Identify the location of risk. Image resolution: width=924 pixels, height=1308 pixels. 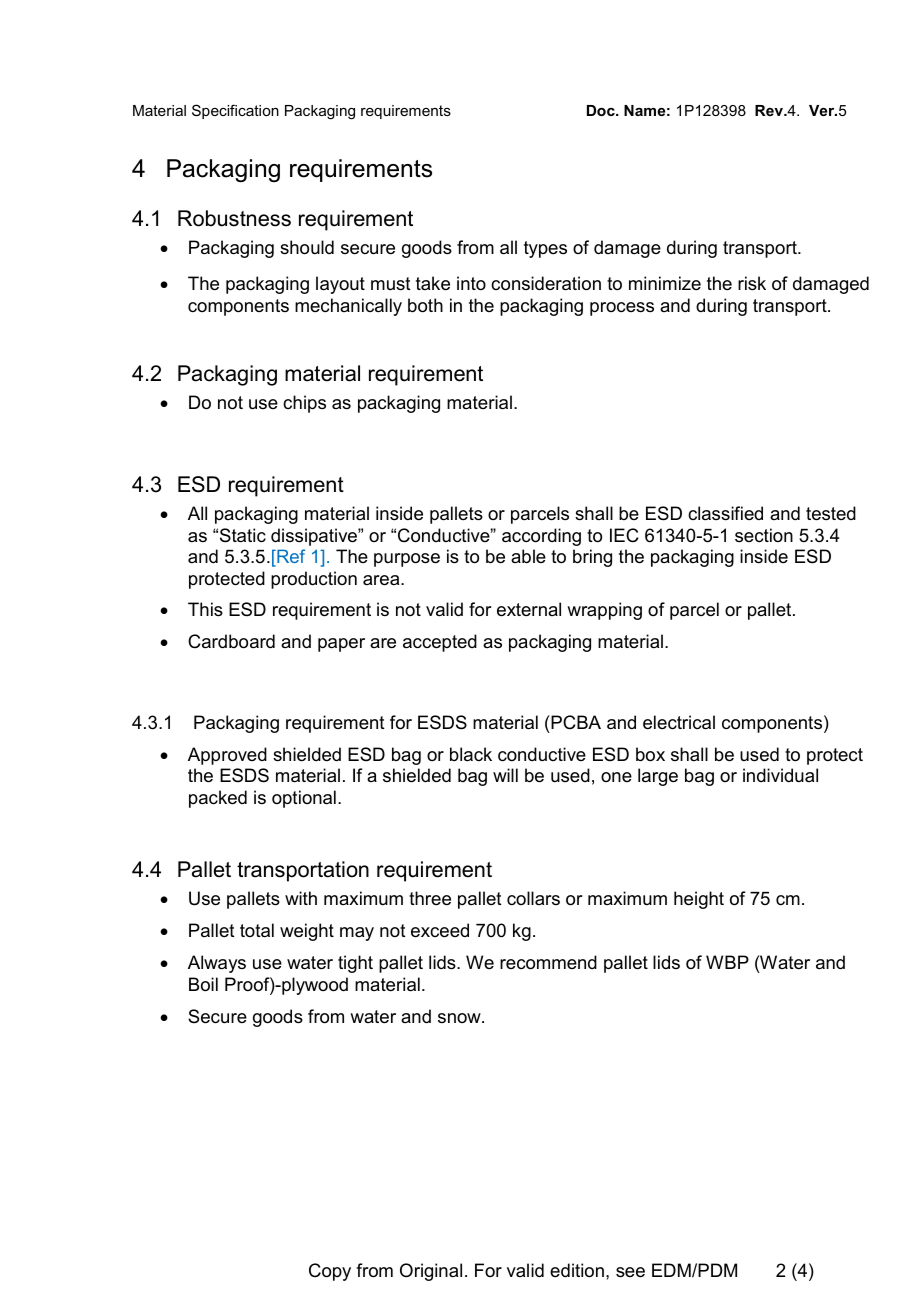
(752, 283).
